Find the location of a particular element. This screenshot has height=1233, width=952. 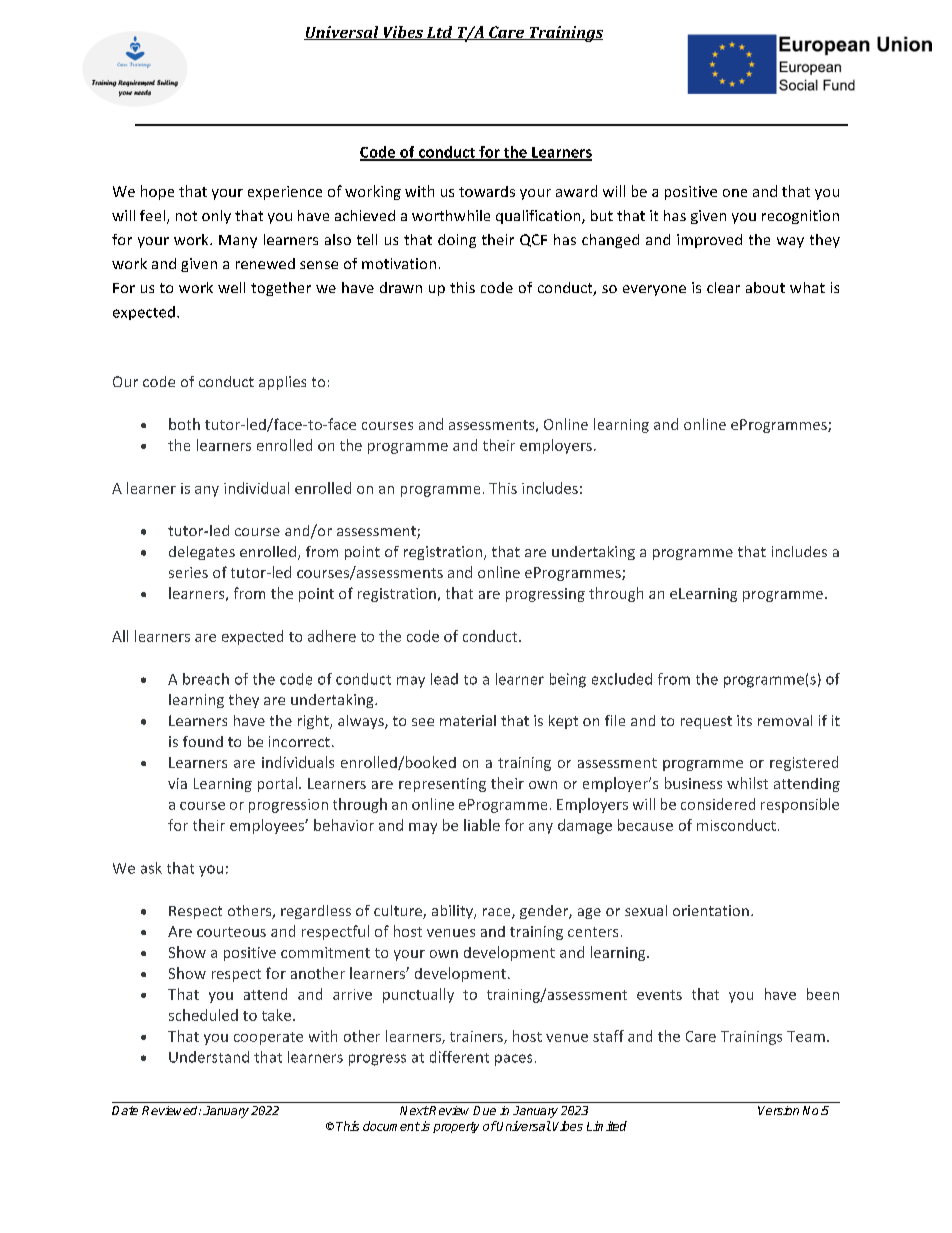

courteous is located at coordinates (231, 932).
